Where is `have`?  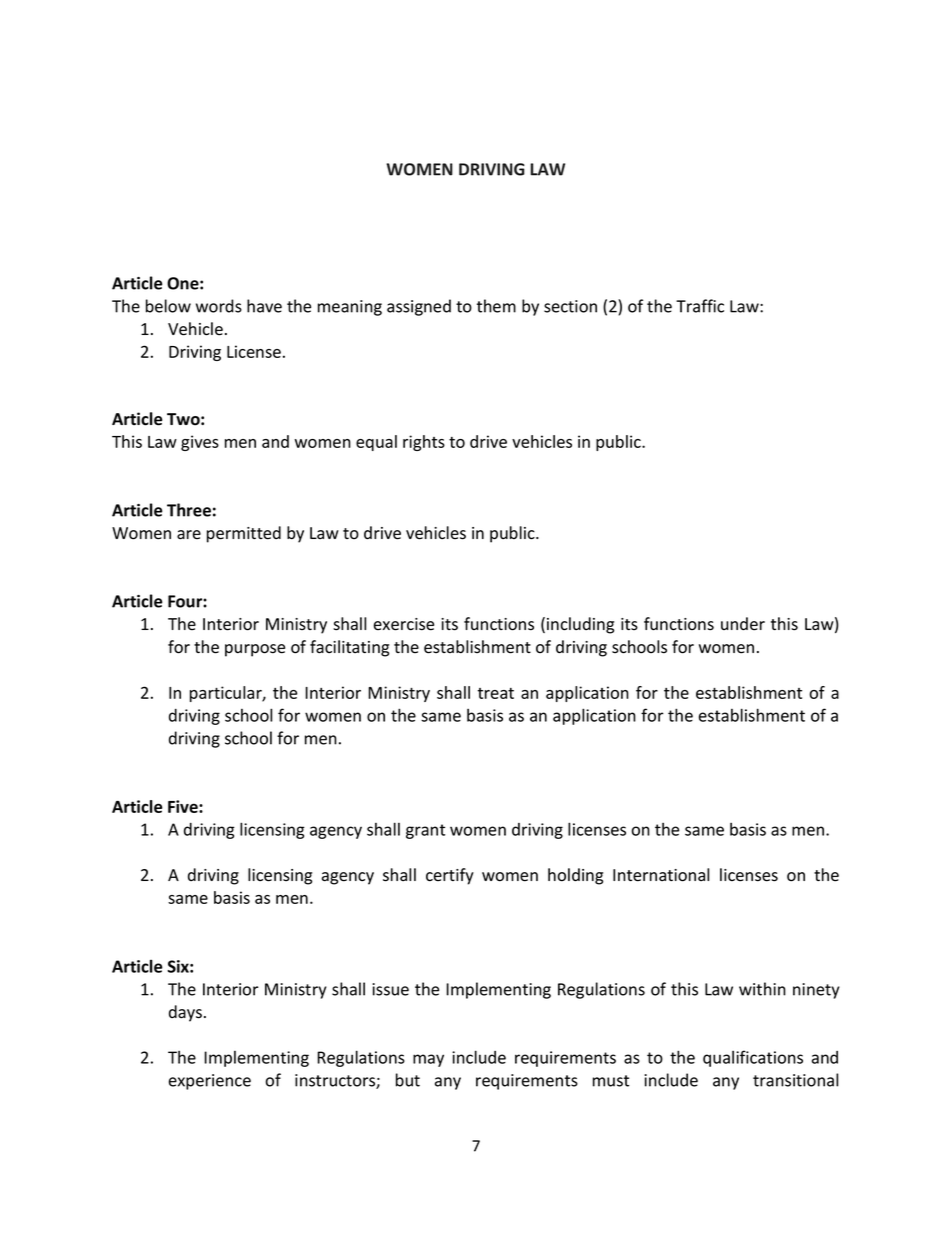
have is located at coordinates (264, 306).
